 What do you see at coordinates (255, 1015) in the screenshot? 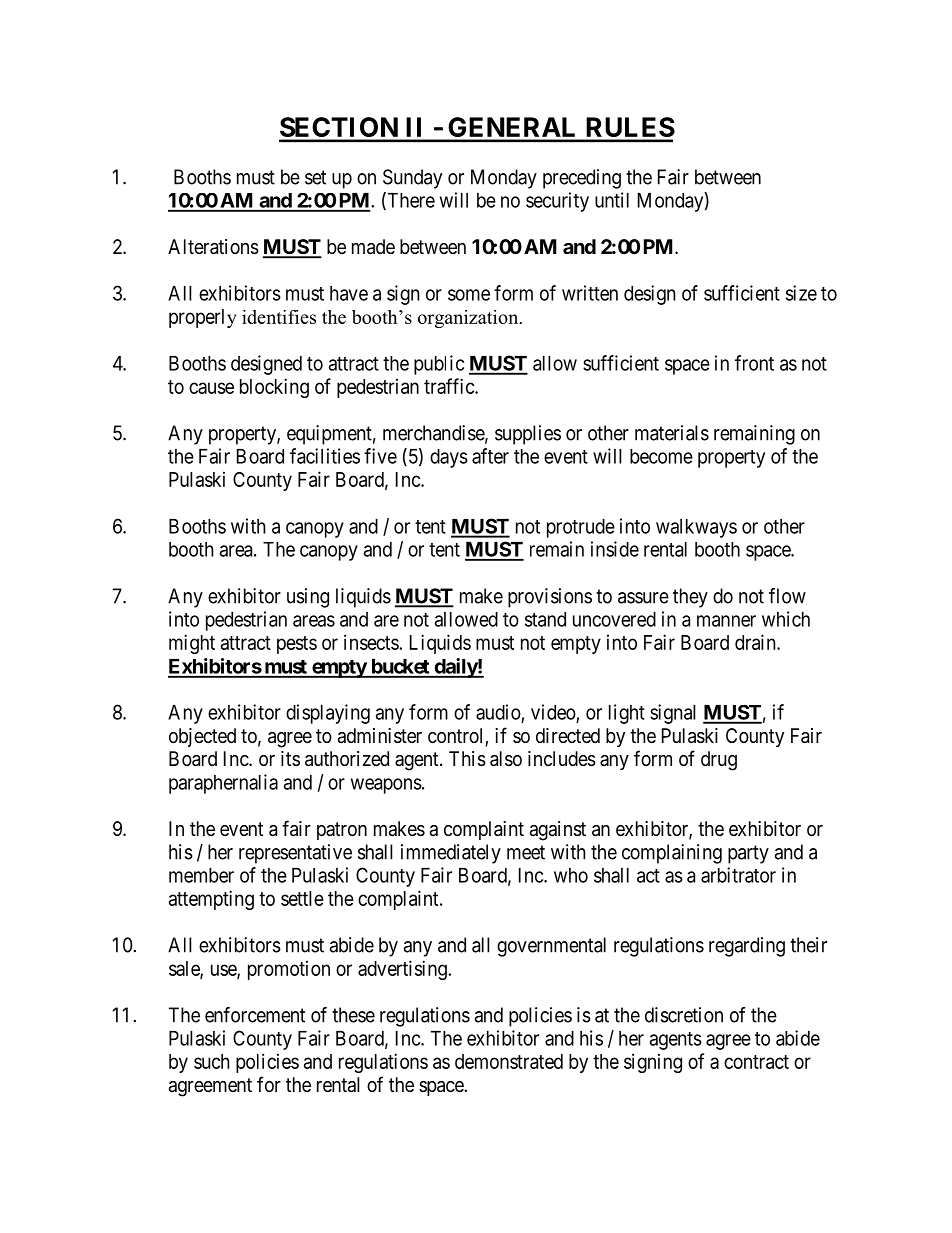
I see `enforcement` at bounding box center [255, 1015].
